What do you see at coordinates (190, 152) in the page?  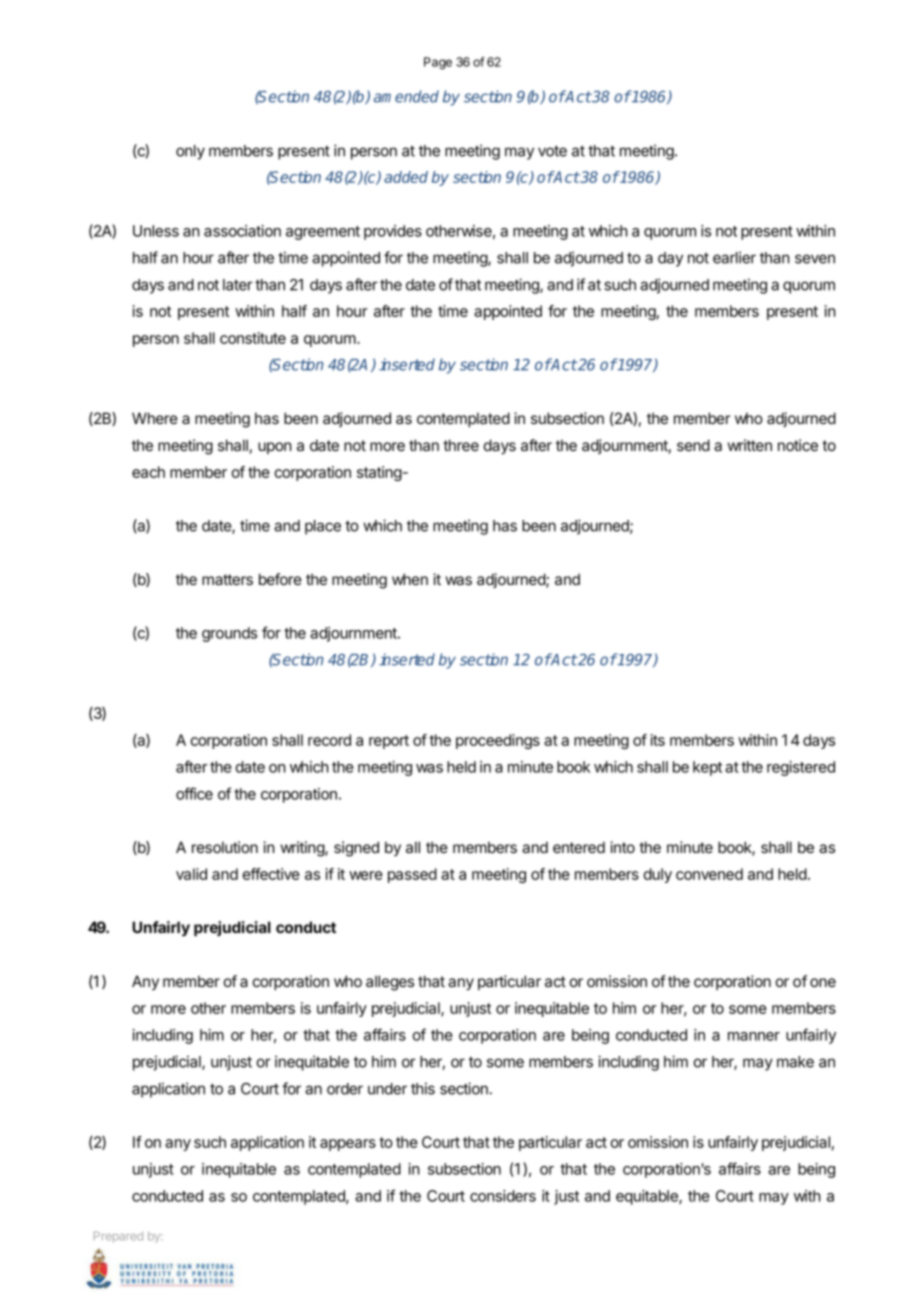 I see `only` at bounding box center [190, 152].
